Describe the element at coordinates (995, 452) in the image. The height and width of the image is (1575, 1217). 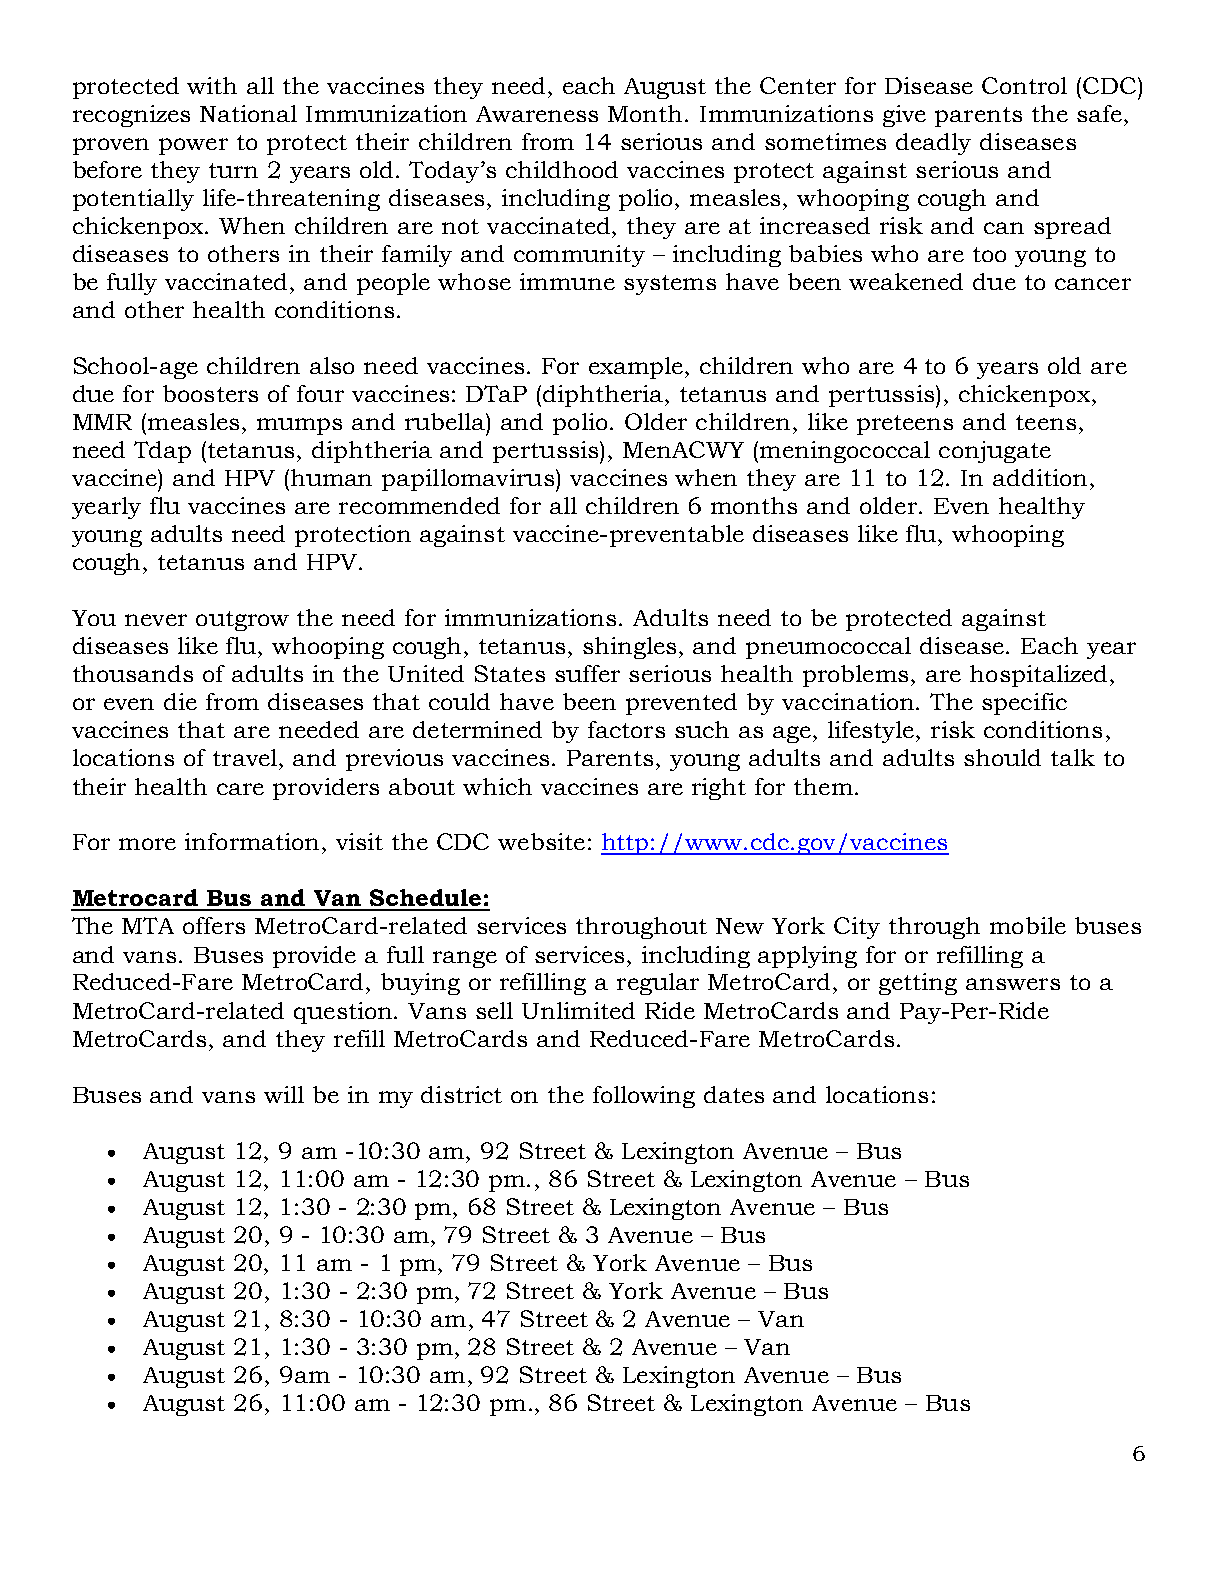
I see `conjugate` at that location.
